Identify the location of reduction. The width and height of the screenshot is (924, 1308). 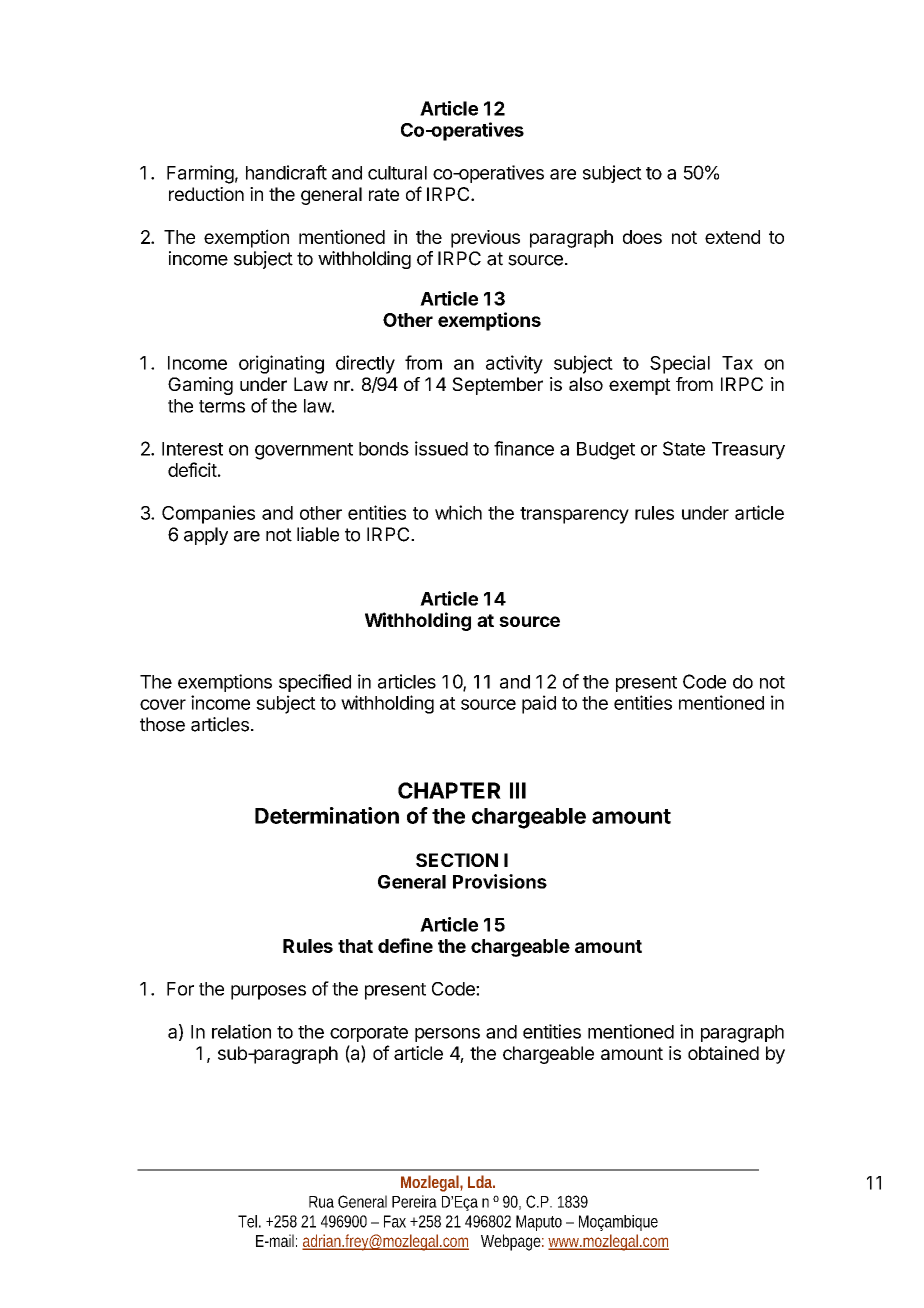
(206, 194).
